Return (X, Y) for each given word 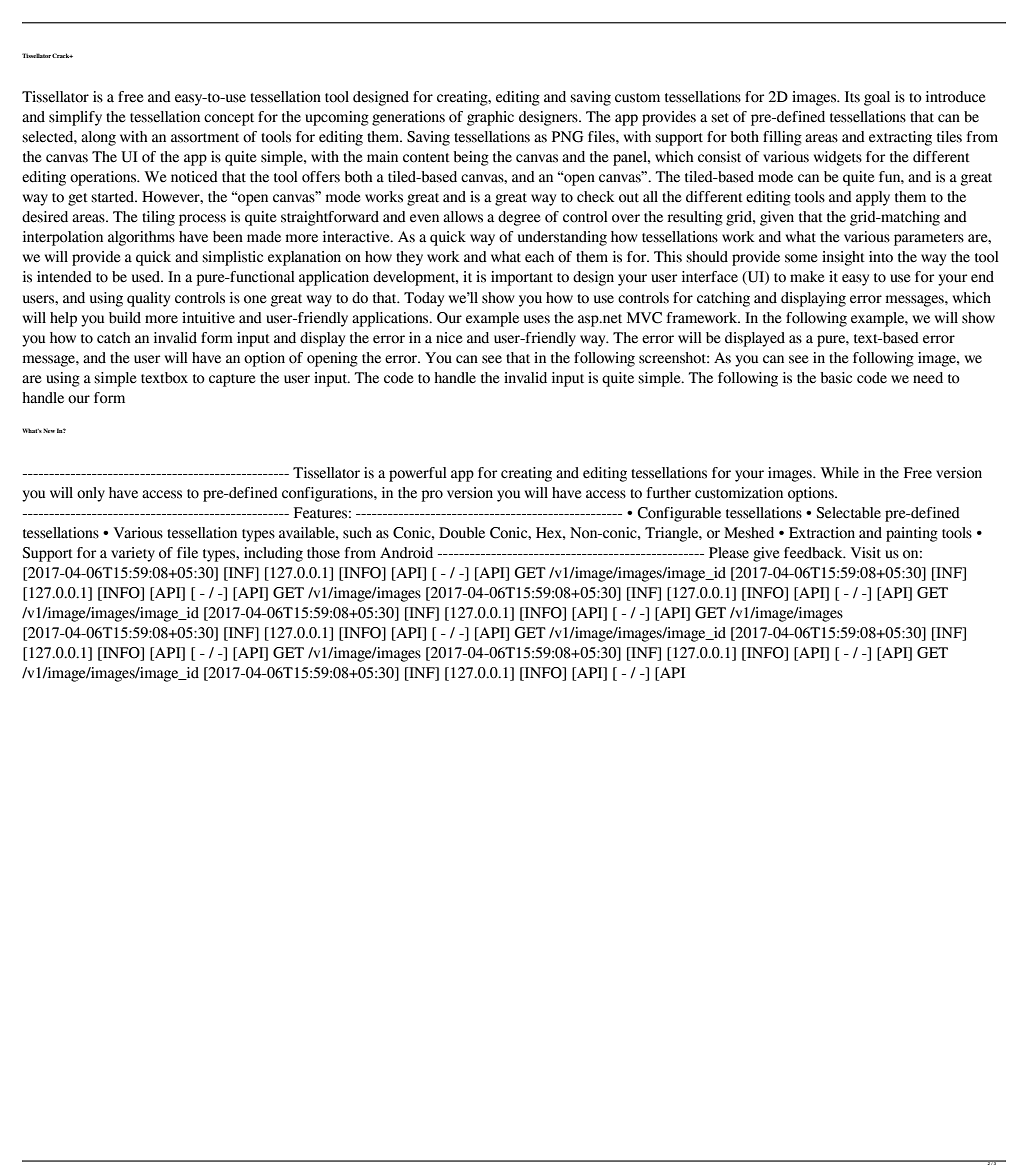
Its (852, 97)
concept (229, 119)
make (807, 277)
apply (873, 198)
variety (133, 554)
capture (232, 380)
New (49, 430)
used (147, 277)
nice (449, 338)
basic (836, 378)
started (113, 197)
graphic (490, 118)
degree (519, 218)
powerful (418, 474)
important (522, 278)
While (839, 473)
